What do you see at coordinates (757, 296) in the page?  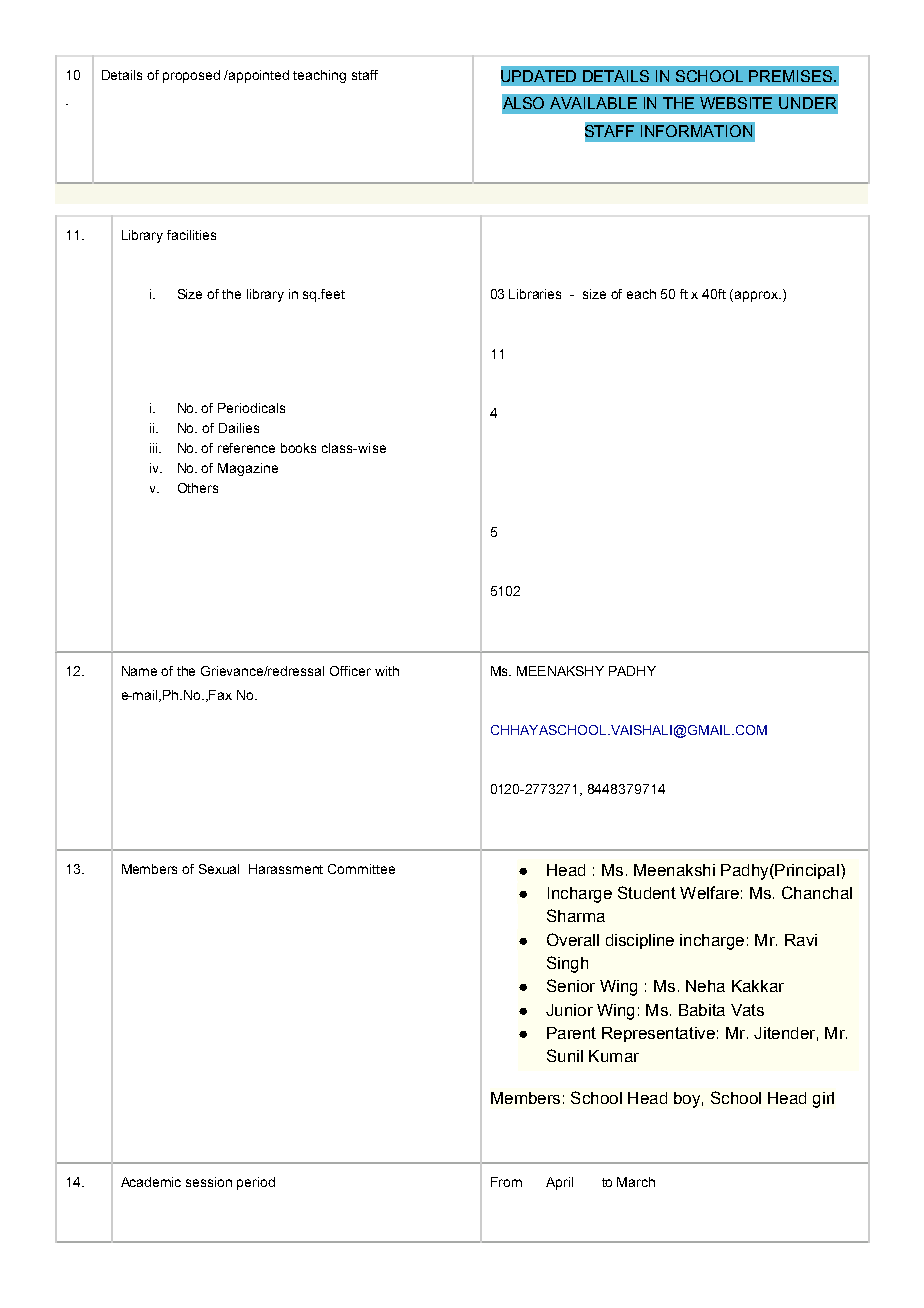 I see `approx` at bounding box center [757, 296].
